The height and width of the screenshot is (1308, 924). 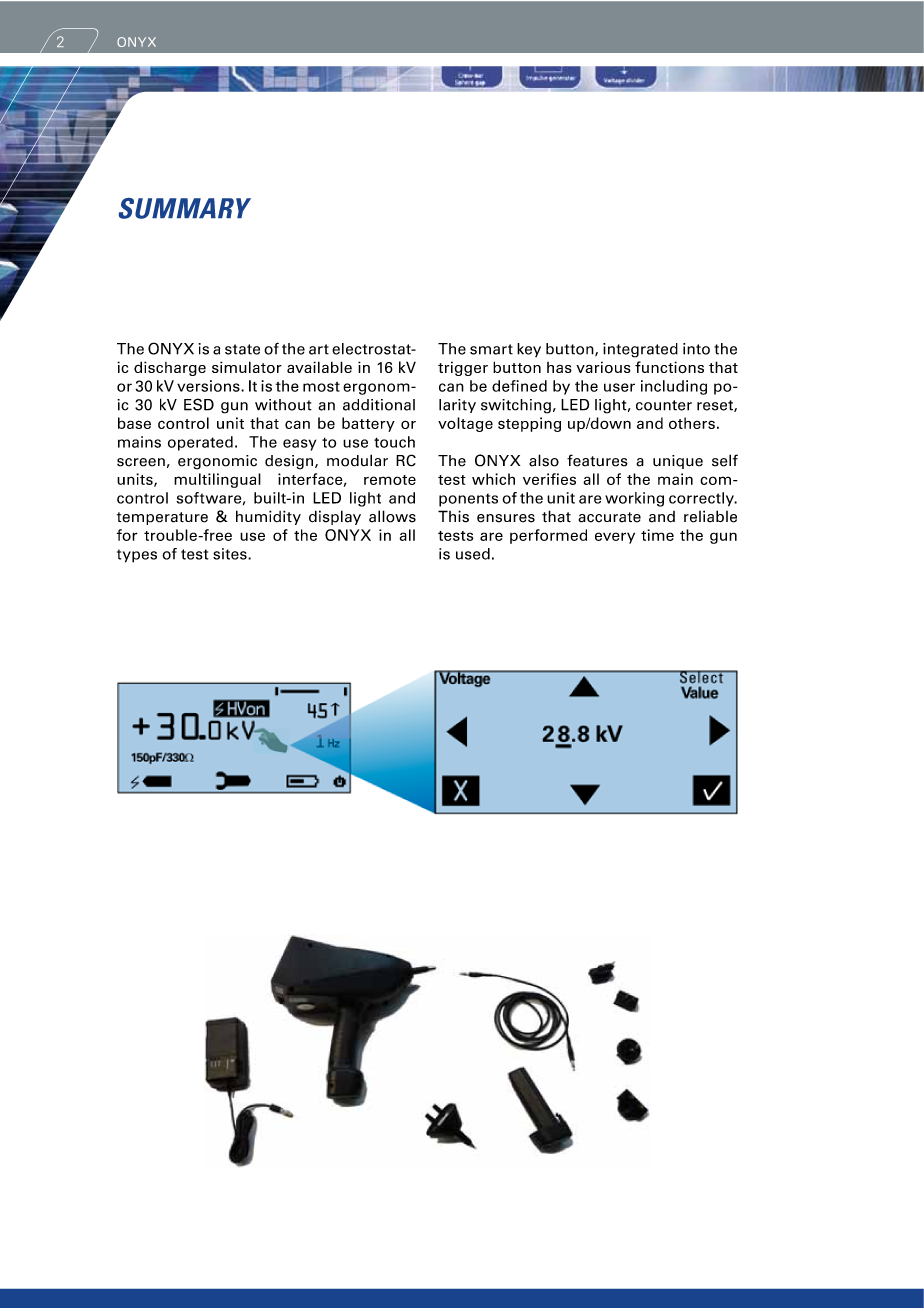 I want to click on sites, so click(x=231, y=554).
